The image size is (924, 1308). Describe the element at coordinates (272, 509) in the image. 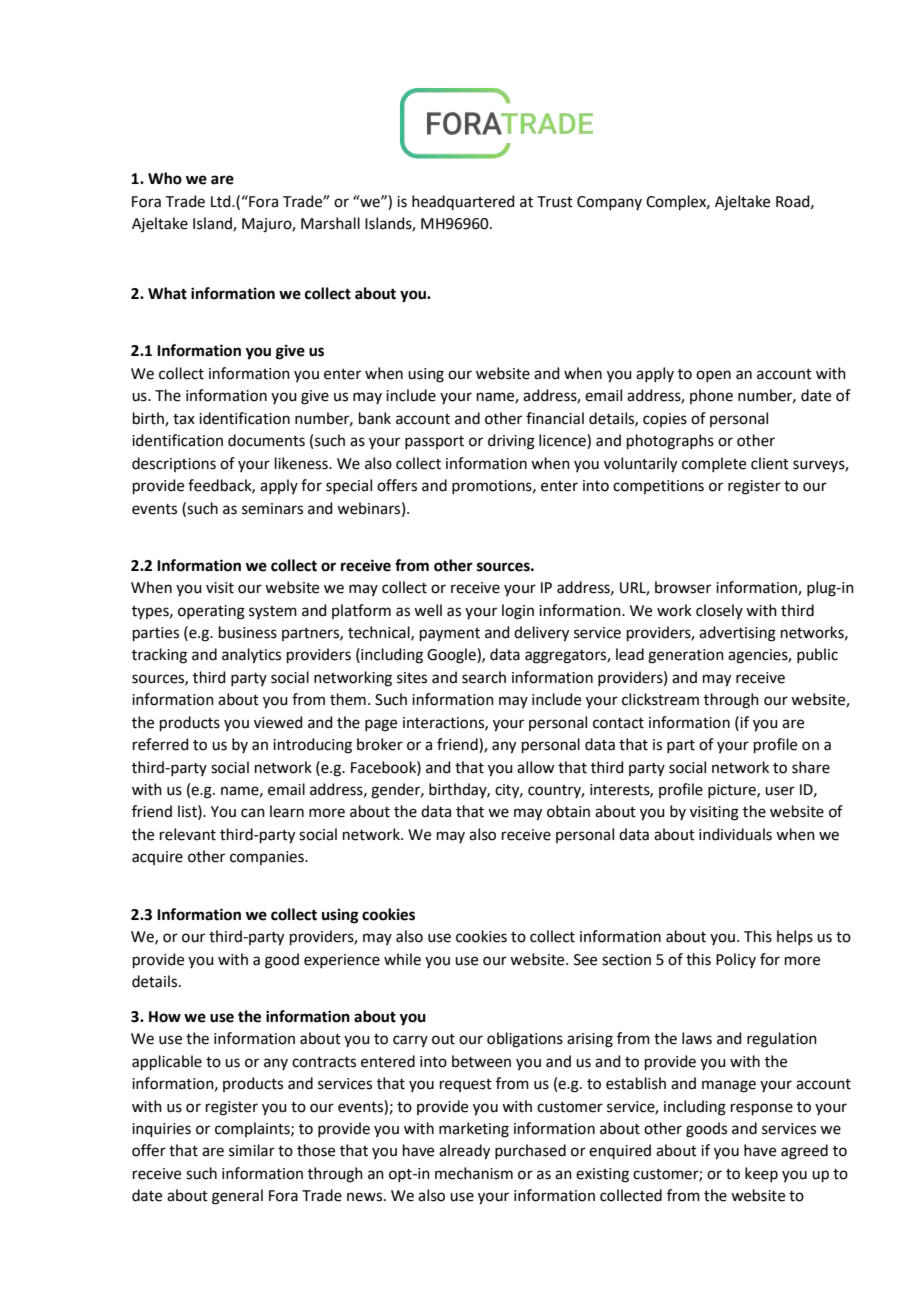

I see `seminars` at that location.
